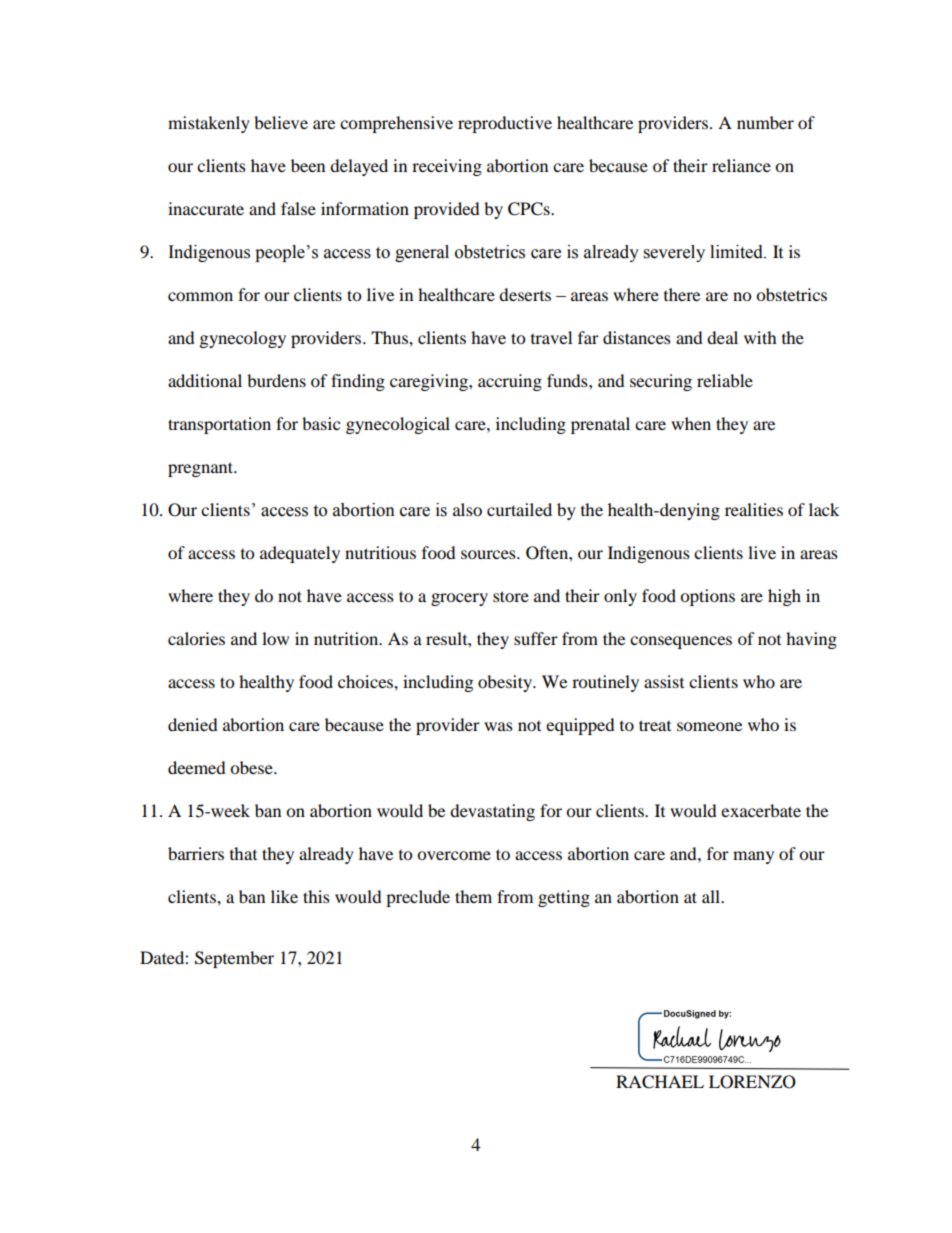 The width and height of the page is (952, 1233). Describe the element at coordinates (752, 1082) in the page. I see `LORENZO` at that location.
